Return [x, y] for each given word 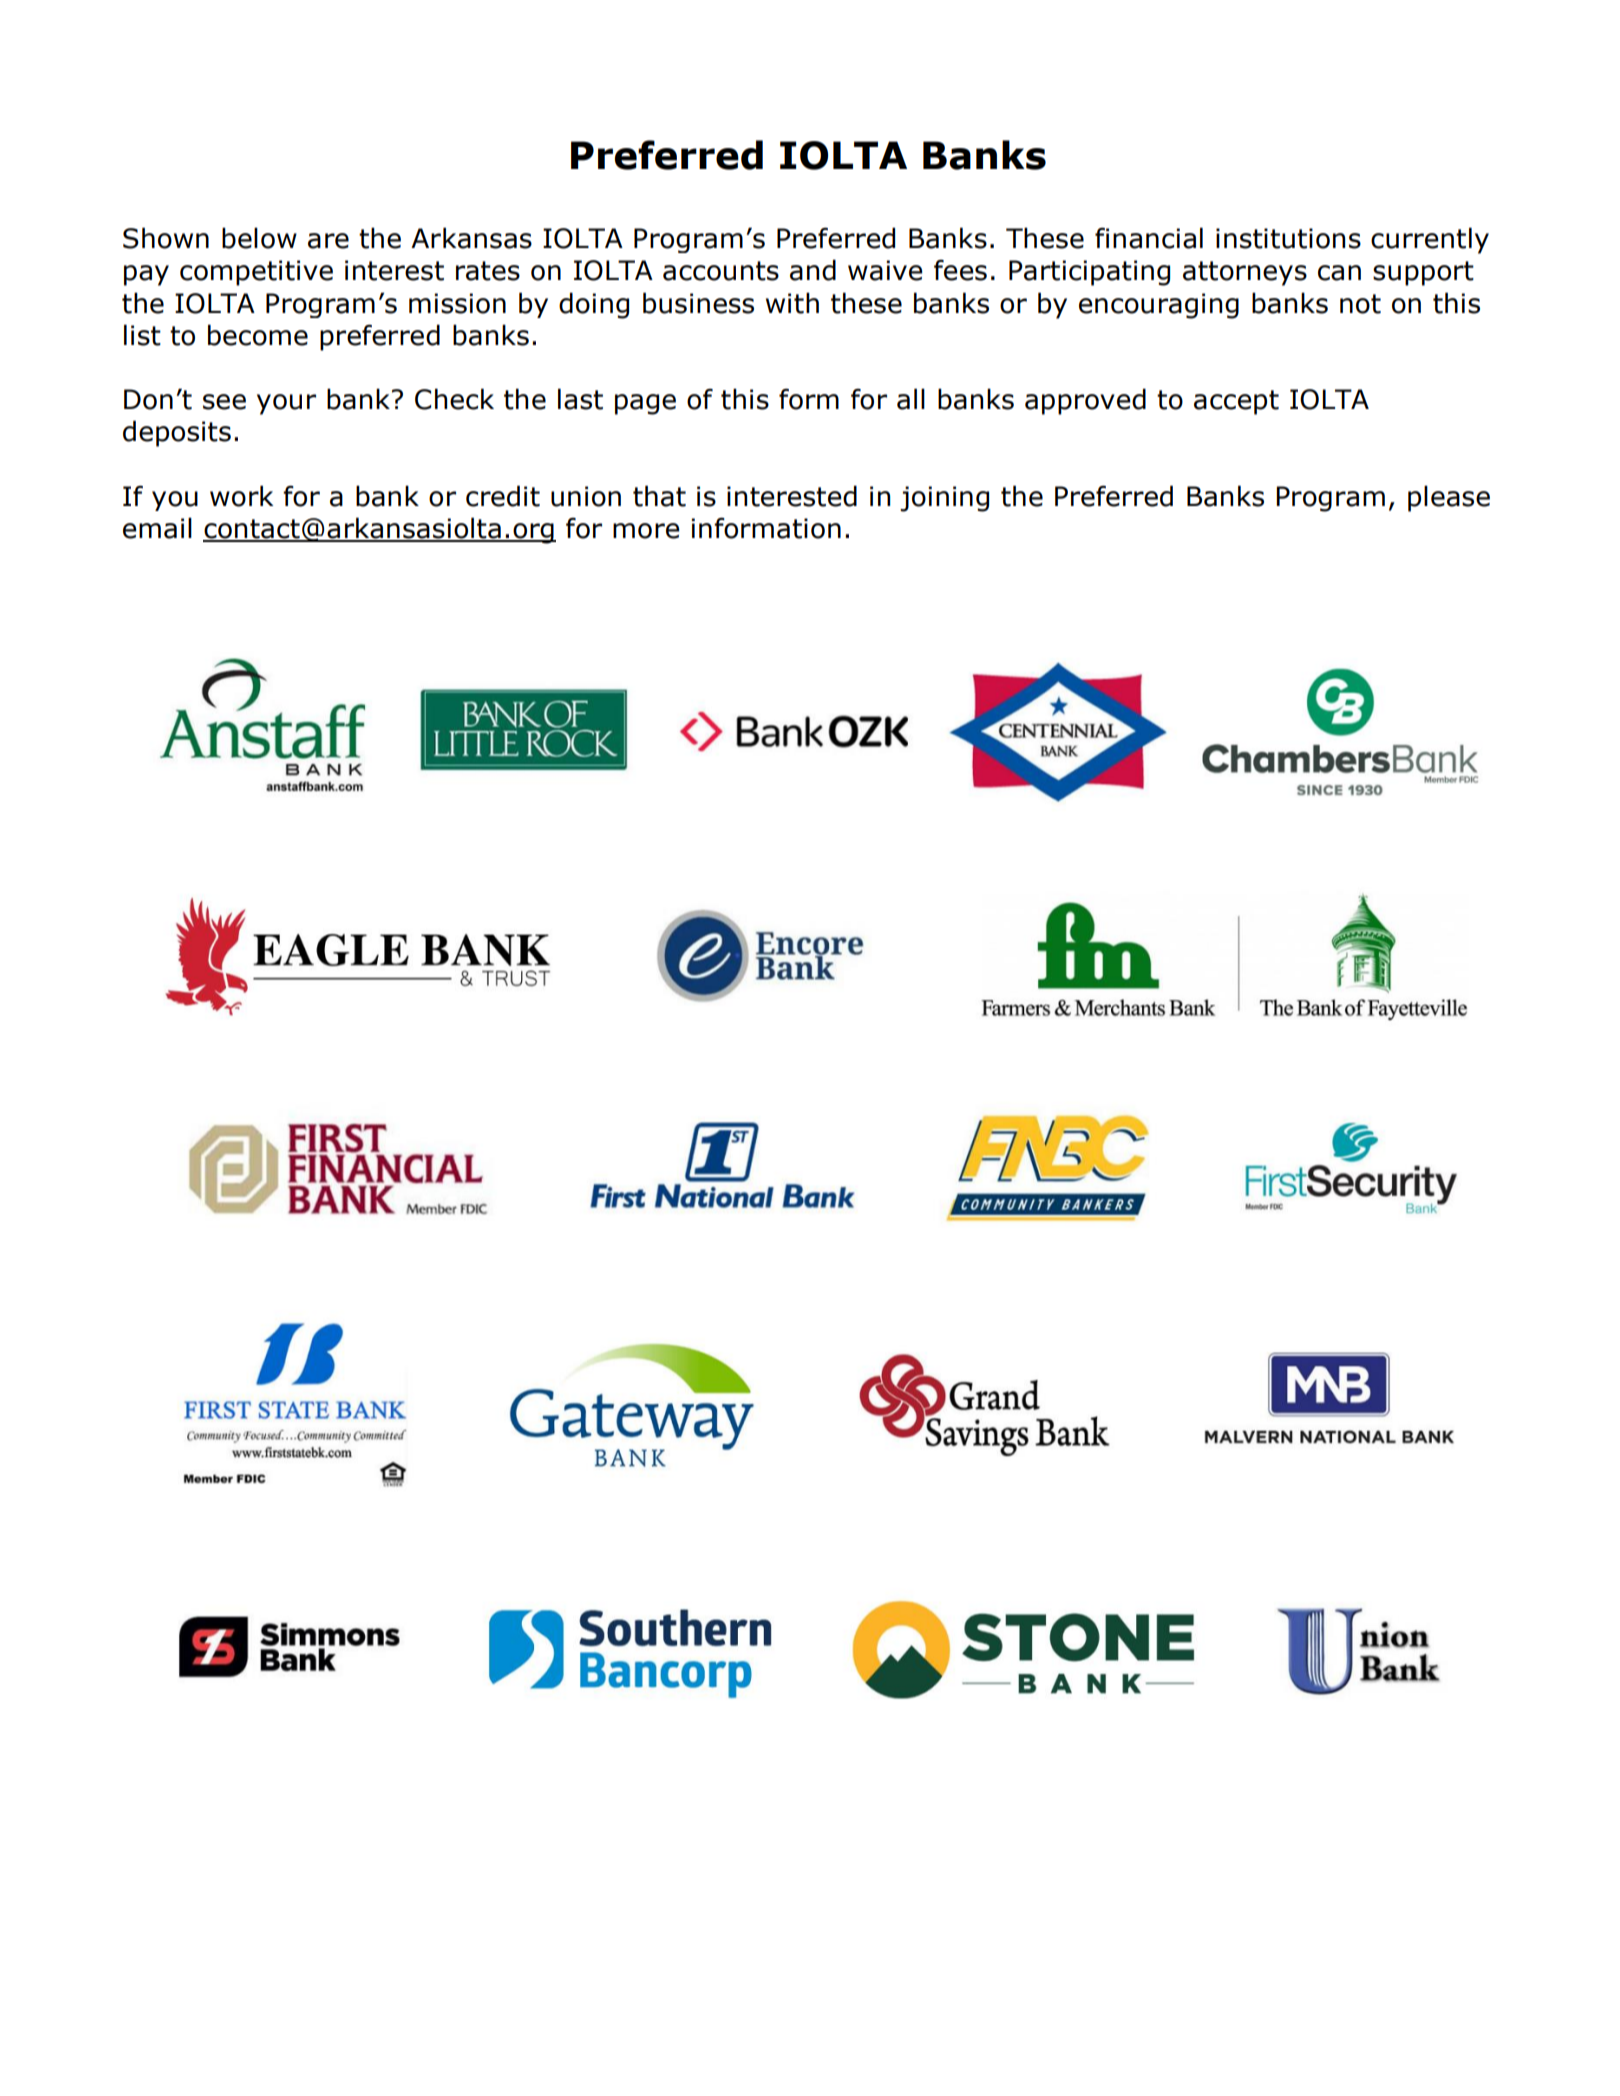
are [328, 241]
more [646, 531]
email [157, 528]
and [813, 270]
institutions [1288, 238]
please [1449, 498]
